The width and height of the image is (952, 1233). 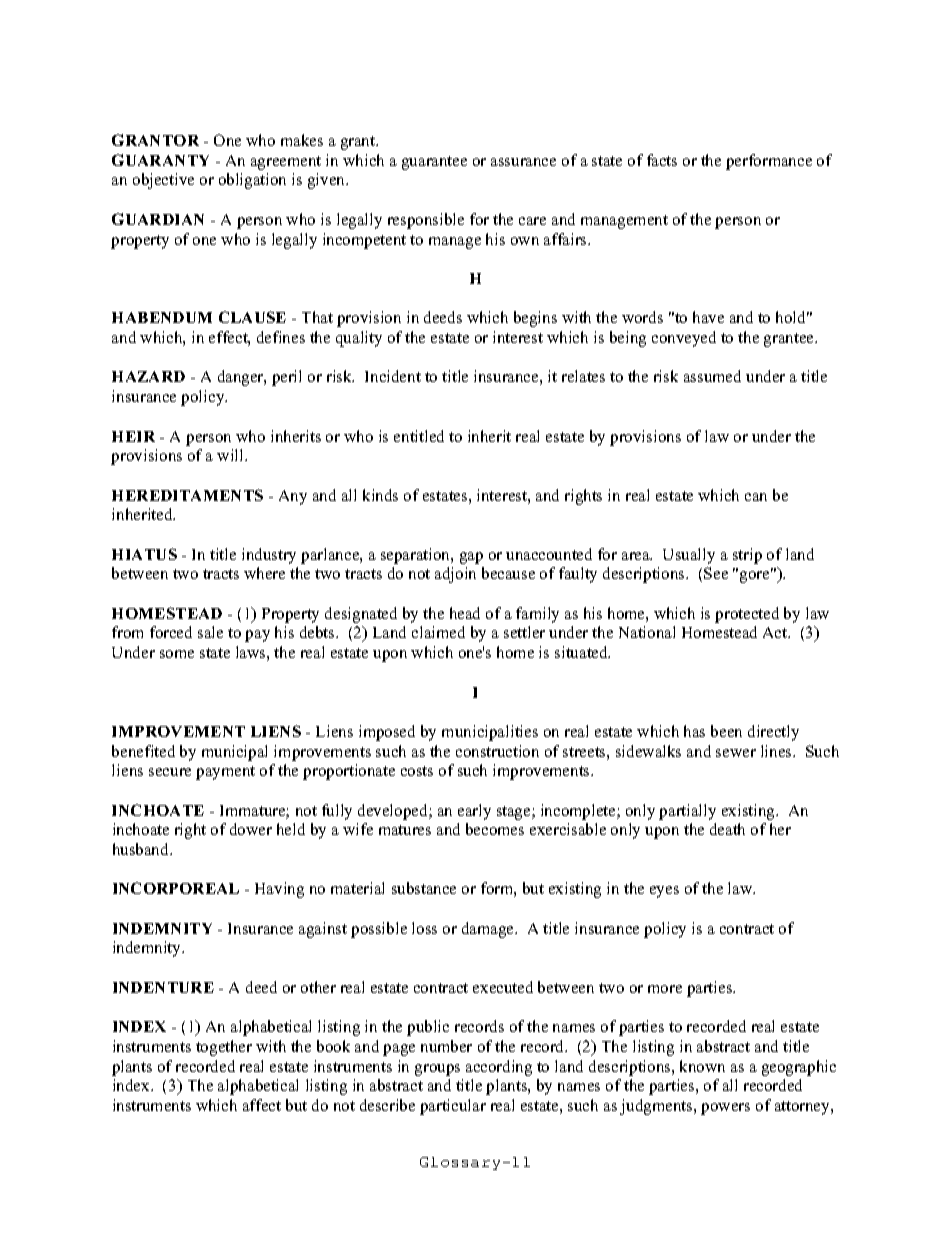 What do you see at coordinates (434, 163) in the image?
I see `guarantee` at bounding box center [434, 163].
